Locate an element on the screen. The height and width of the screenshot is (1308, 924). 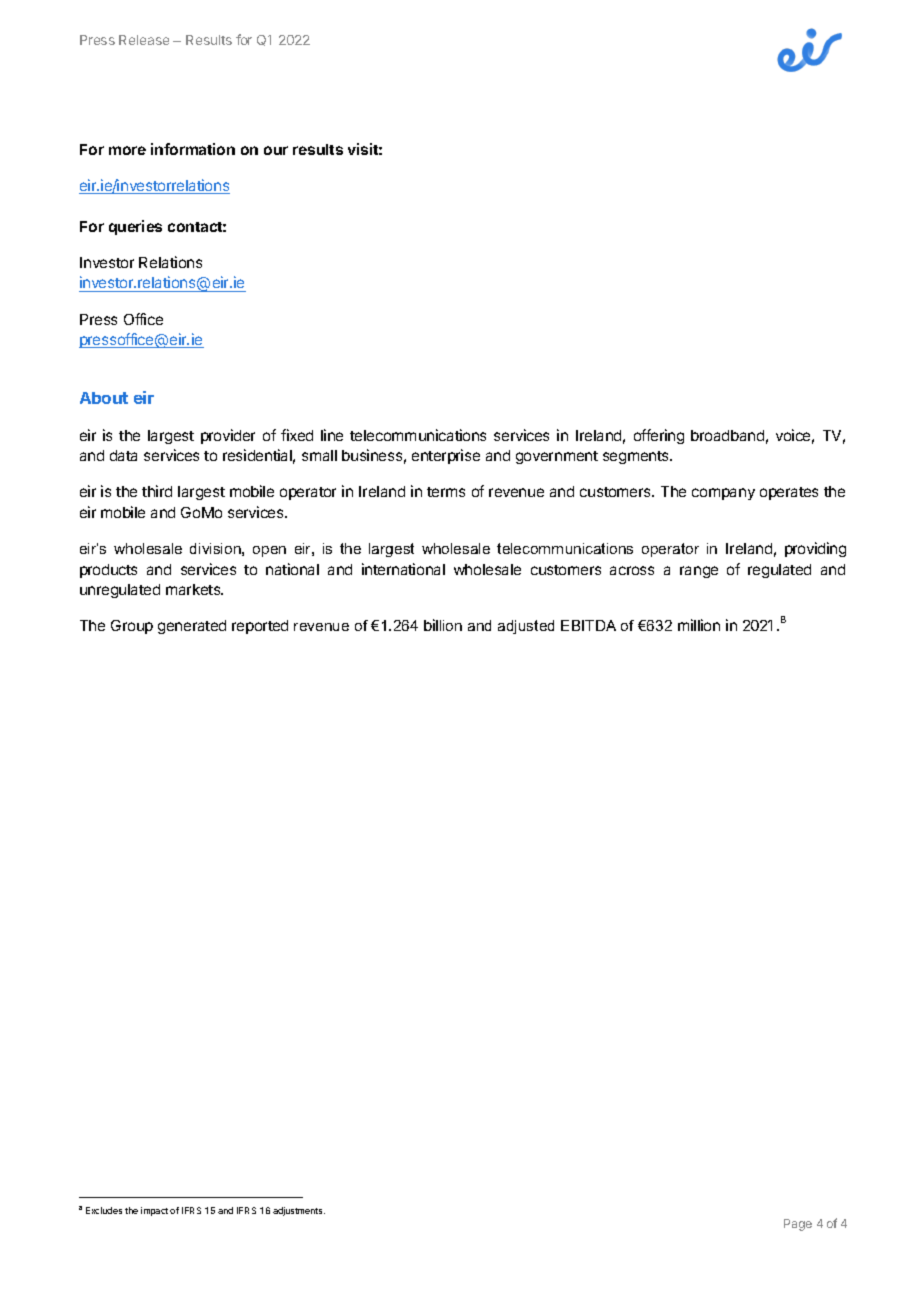
billion is located at coordinates (443, 625).
